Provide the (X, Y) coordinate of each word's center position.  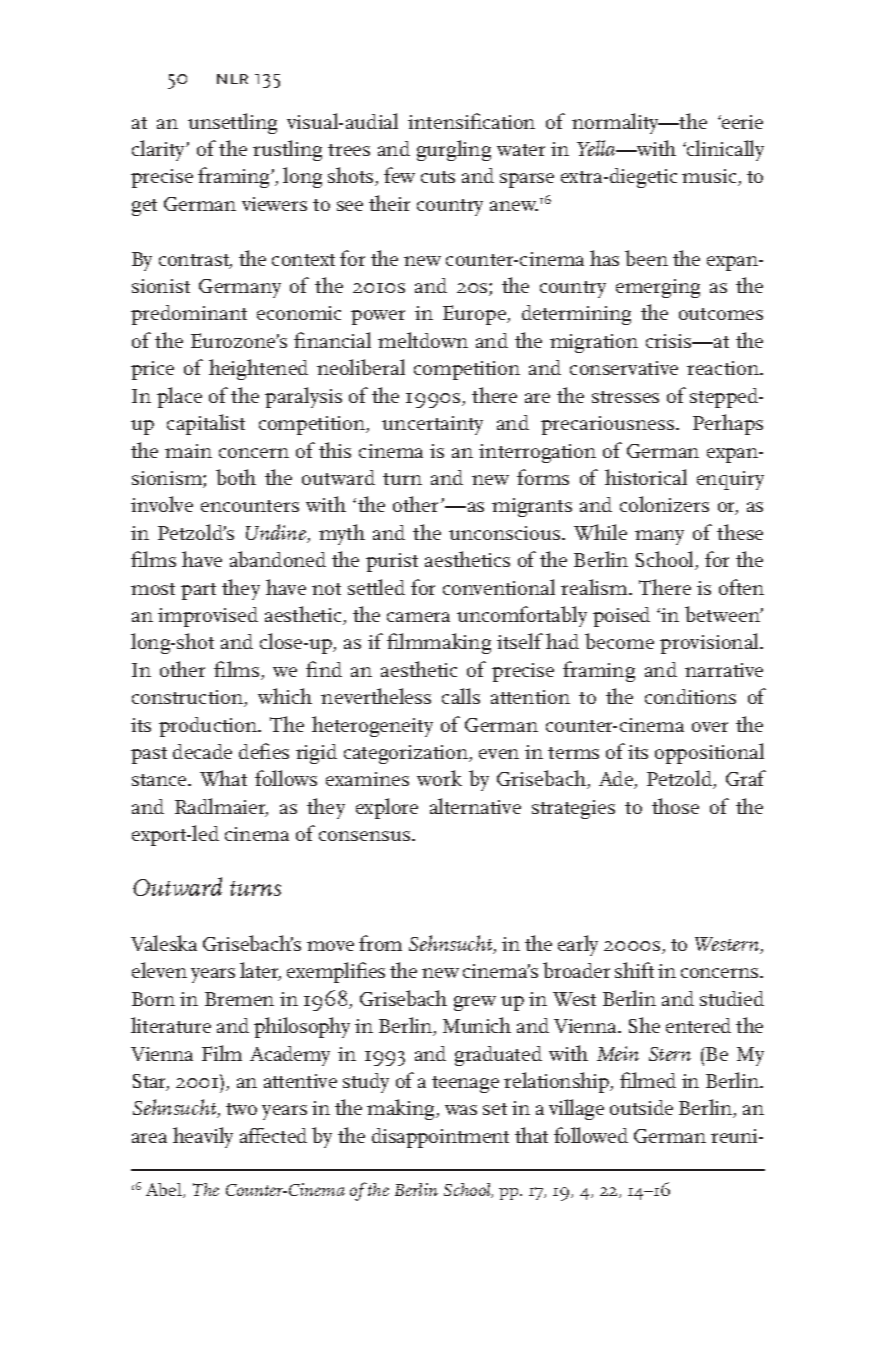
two (241, 1109)
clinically (724, 150)
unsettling (232, 123)
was (461, 1110)
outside (641, 1107)
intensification (471, 121)
